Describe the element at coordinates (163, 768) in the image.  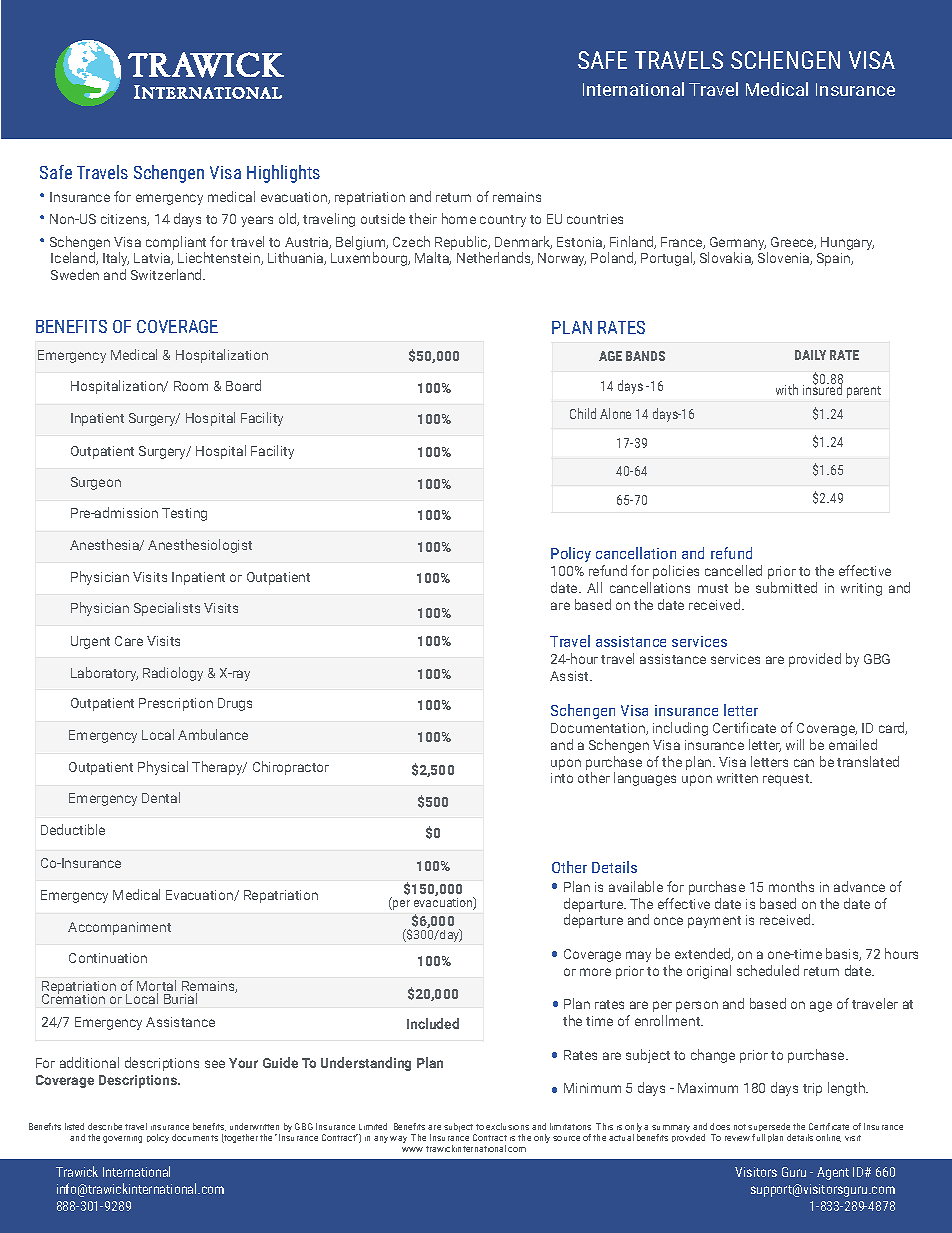
I see `Physical` at that location.
